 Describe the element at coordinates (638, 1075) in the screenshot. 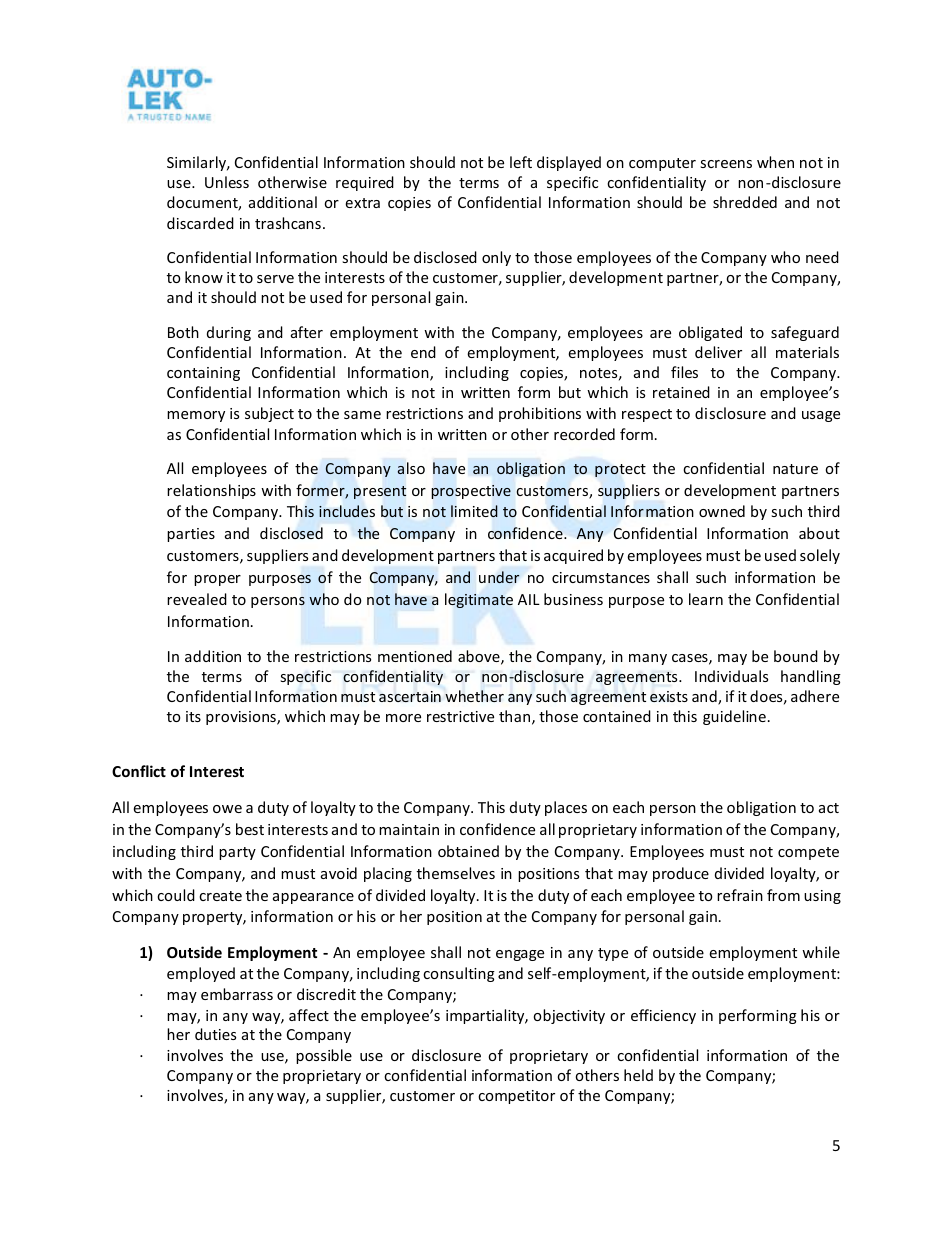

I see `held` at that location.
